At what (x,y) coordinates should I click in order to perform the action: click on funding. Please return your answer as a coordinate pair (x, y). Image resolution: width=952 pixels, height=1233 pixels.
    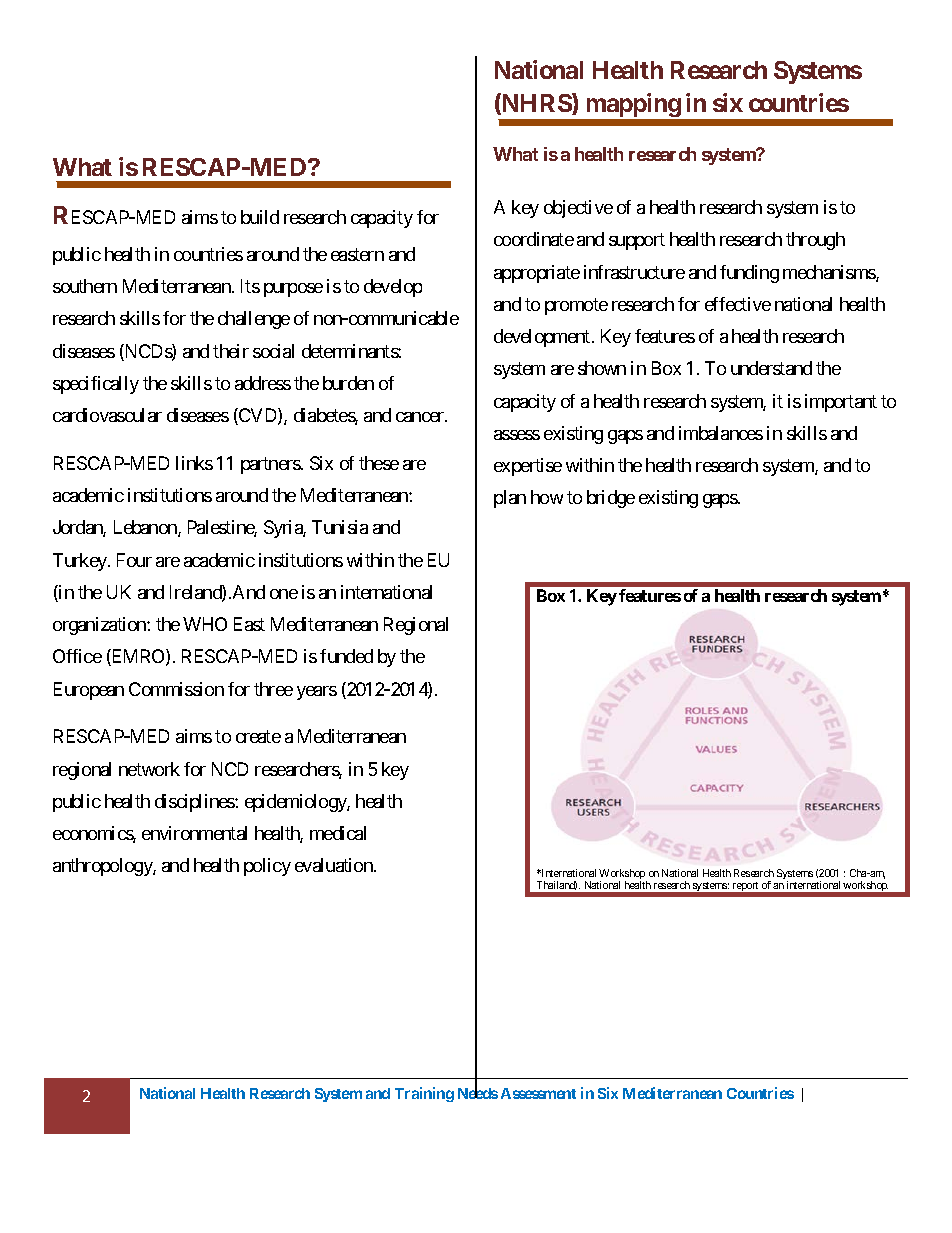
    Looking at the image, I should click on (749, 274).
